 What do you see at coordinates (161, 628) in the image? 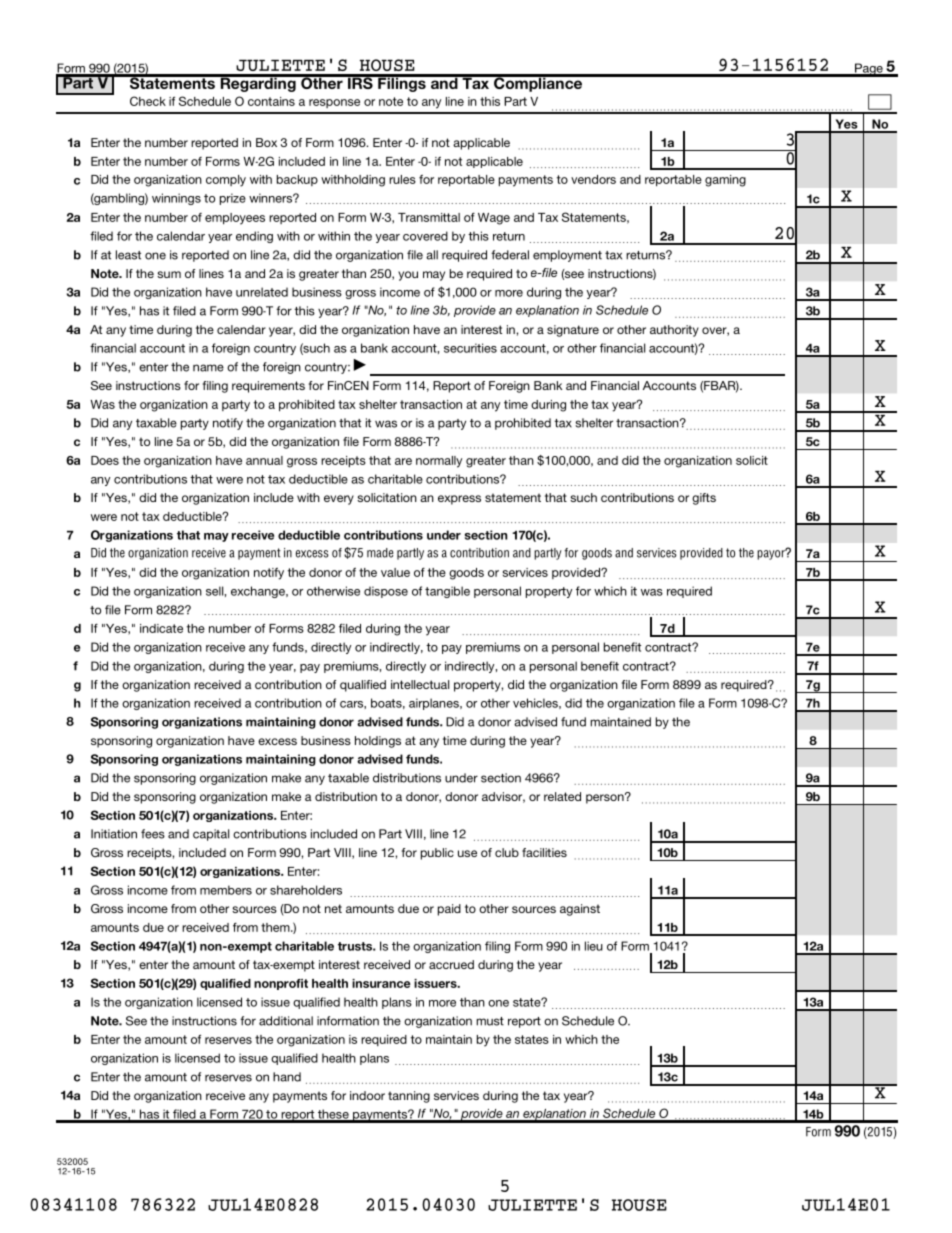
I see `indicate` at bounding box center [161, 628].
